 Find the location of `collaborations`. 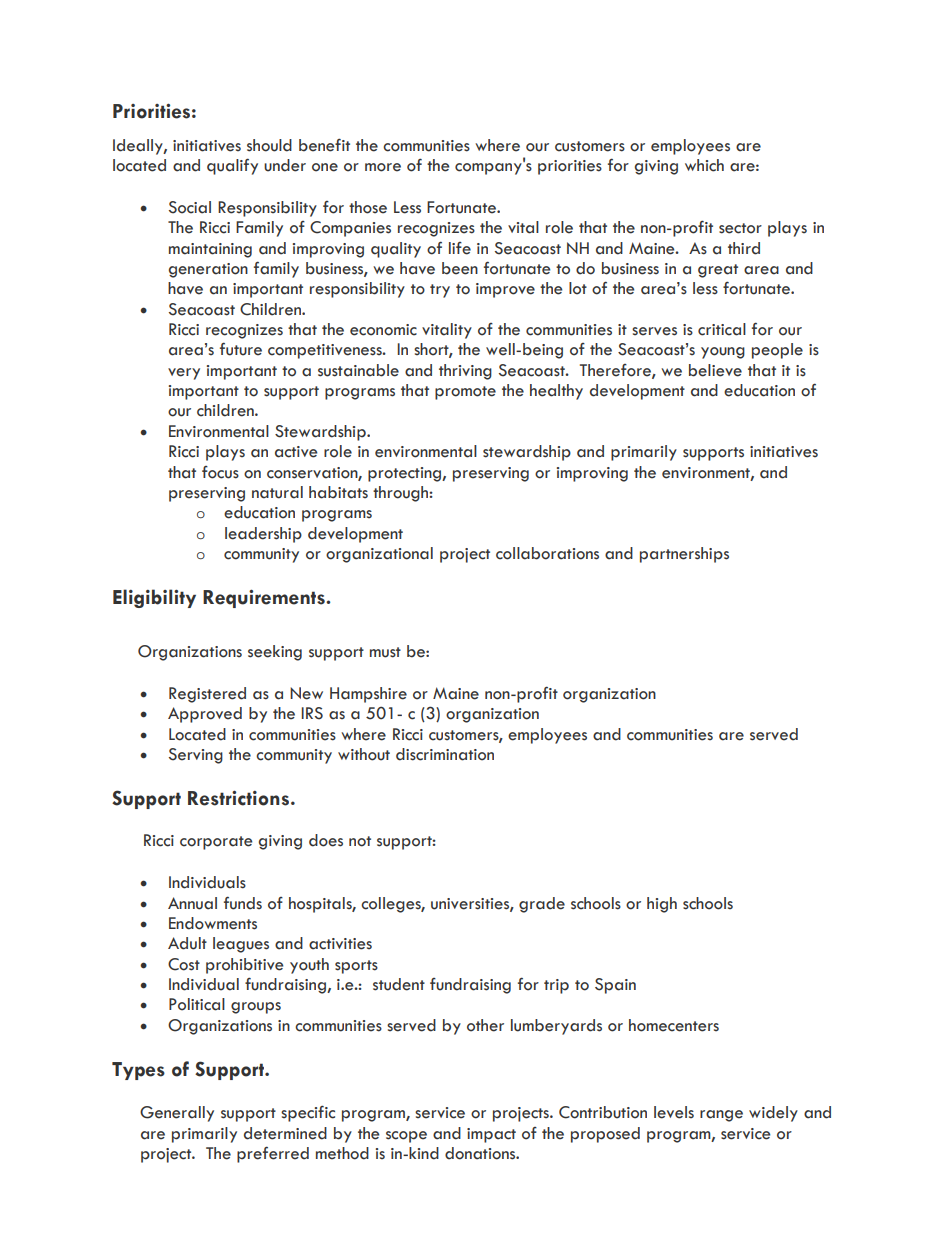

collaborations is located at coordinates (547, 553).
